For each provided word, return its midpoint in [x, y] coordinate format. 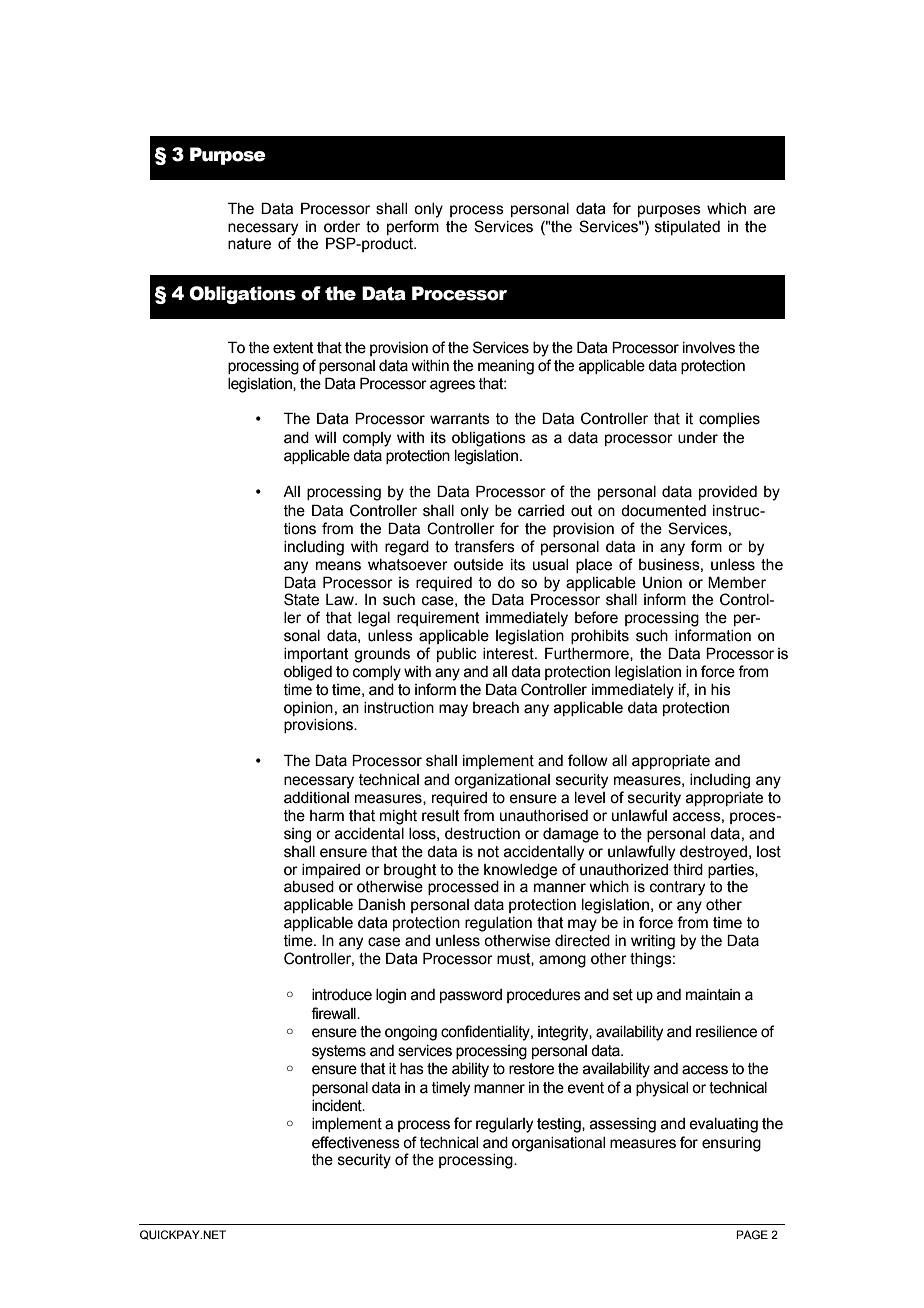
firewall [334, 1013]
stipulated [687, 228]
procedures [544, 996]
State [301, 599]
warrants [460, 419]
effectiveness [356, 1142]
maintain [713, 995]
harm [327, 816]
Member [737, 582]
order [342, 227]
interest [509, 654]
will [325, 437]
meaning [506, 367]
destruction [482, 834]
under [698, 438]
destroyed [713, 853]
